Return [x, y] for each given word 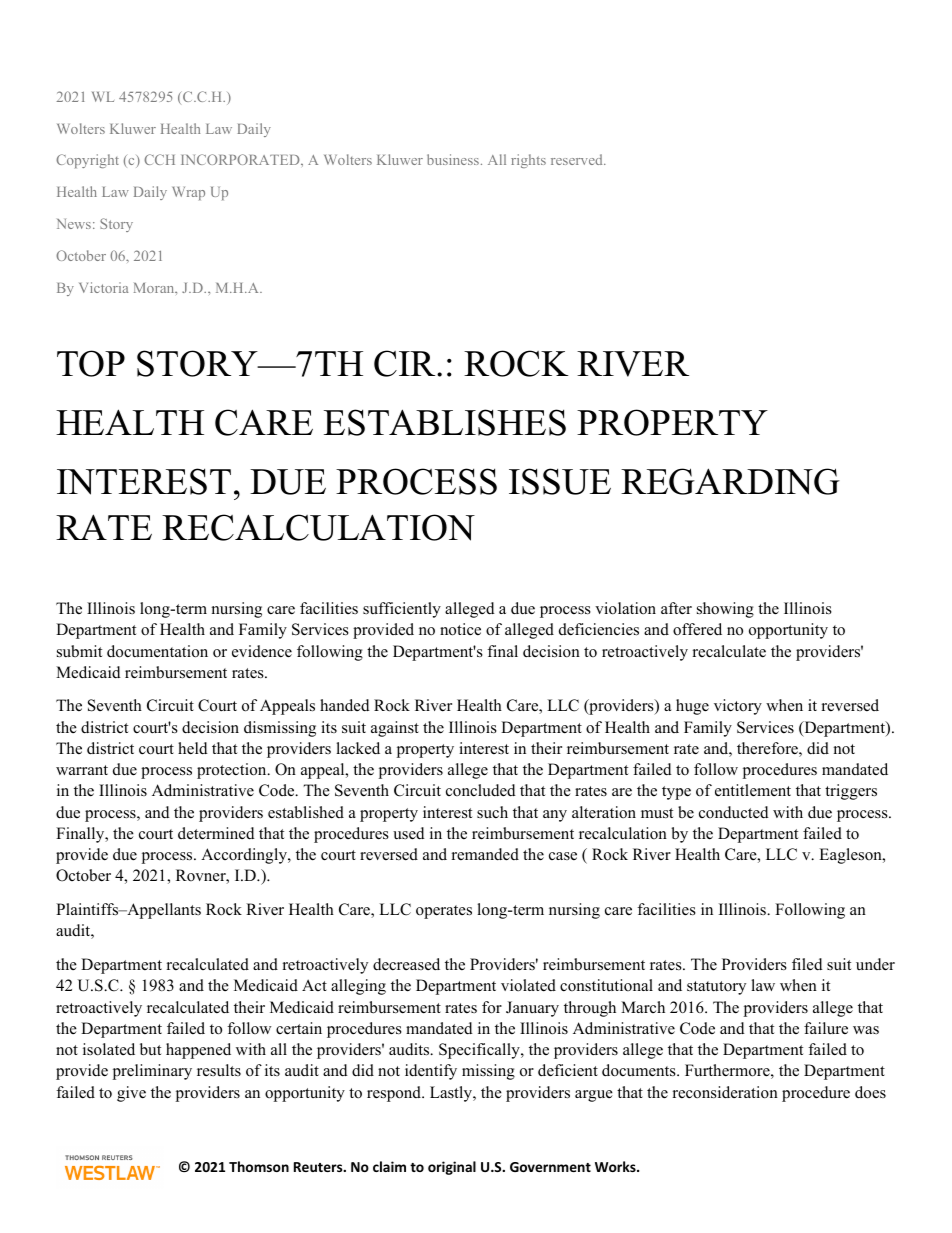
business [453, 159]
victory [738, 707]
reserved [578, 159]
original [452, 1168]
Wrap [188, 193]
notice [460, 629]
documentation [157, 651]
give [131, 1094]
